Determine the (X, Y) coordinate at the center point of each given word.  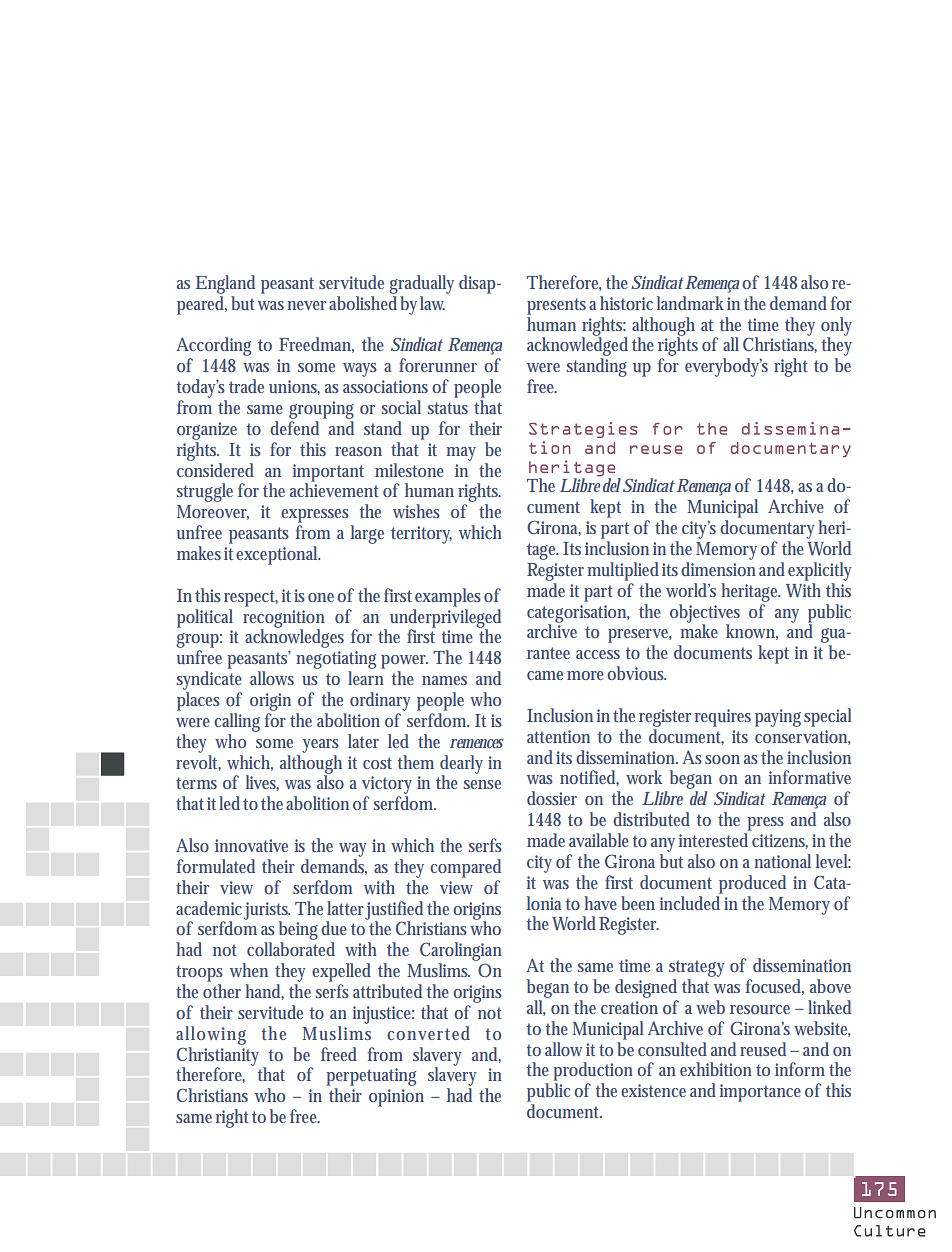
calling (237, 722)
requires (723, 718)
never (308, 305)
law (432, 303)
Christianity (220, 1056)
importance (760, 1093)
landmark (690, 303)
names (444, 680)
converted (428, 1033)
